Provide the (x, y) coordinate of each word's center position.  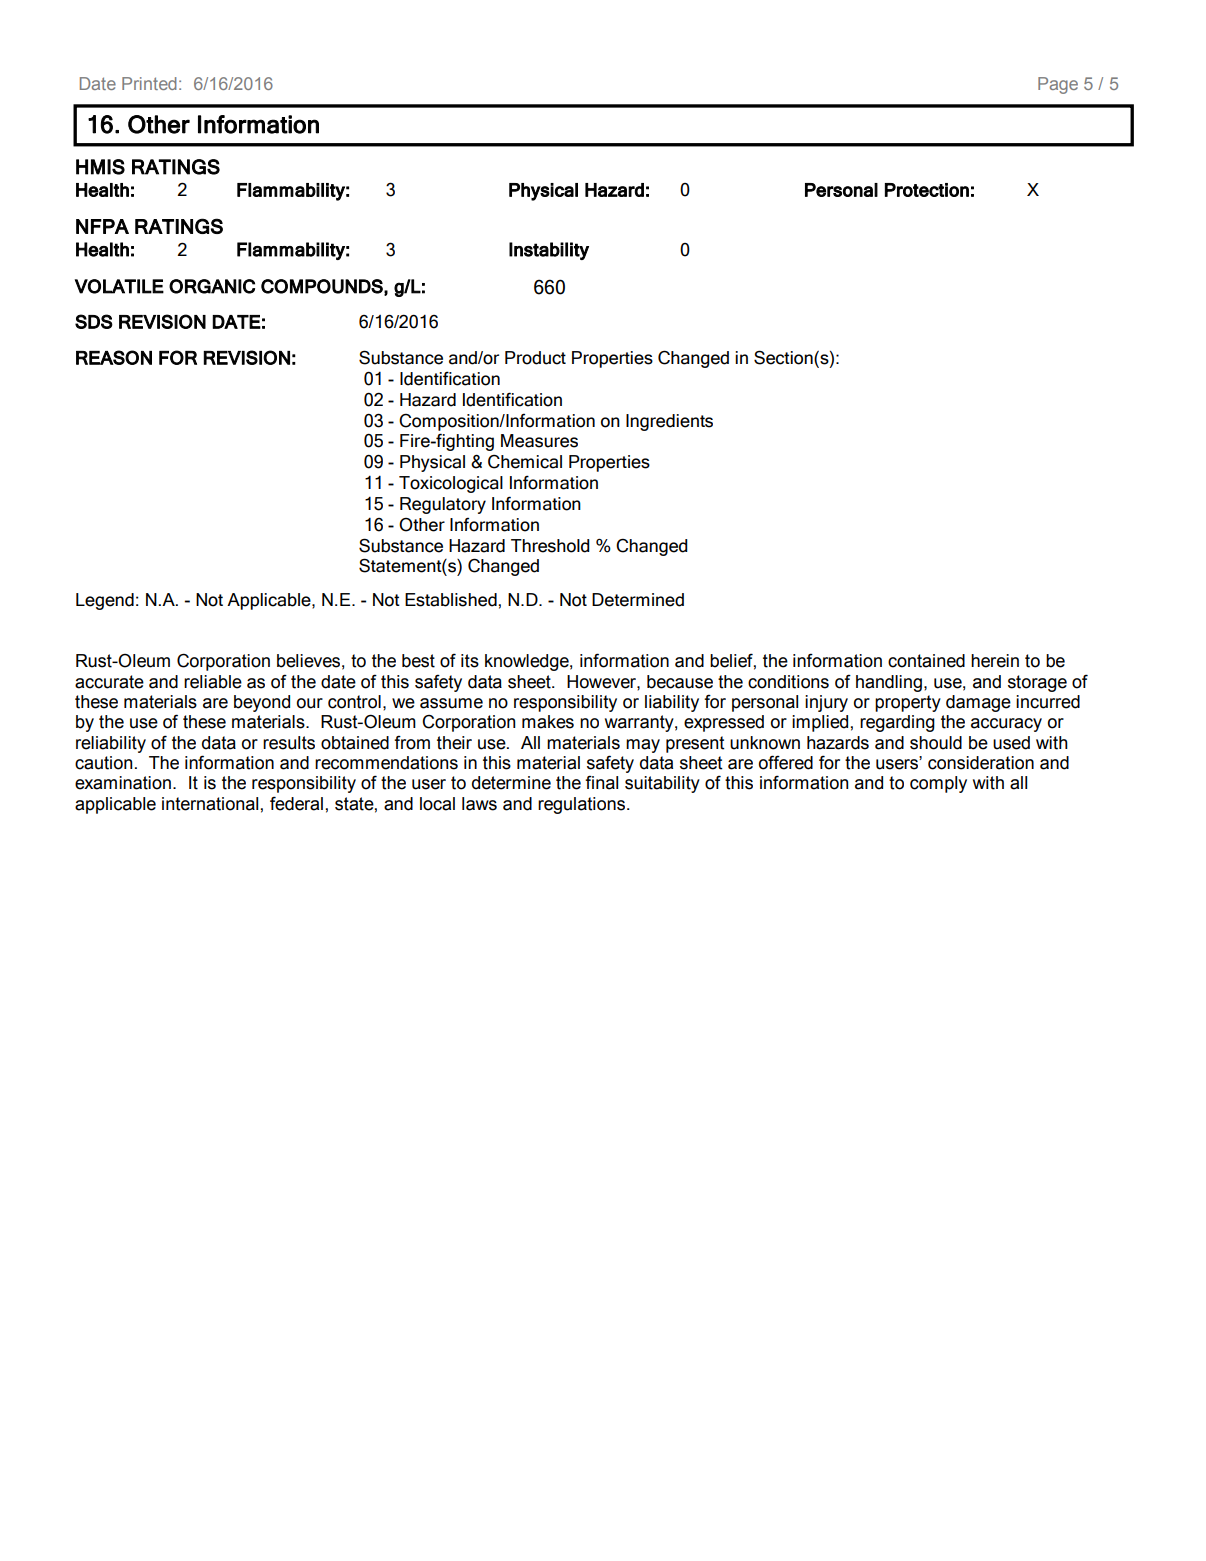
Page (1058, 85)
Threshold (550, 546)
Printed (149, 83)
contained (926, 661)
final (601, 782)
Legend (105, 601)
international (210, 804)
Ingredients (669, 422)
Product (535, 358)
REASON (114, 357)
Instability (549, 251)
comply (938, 784)
